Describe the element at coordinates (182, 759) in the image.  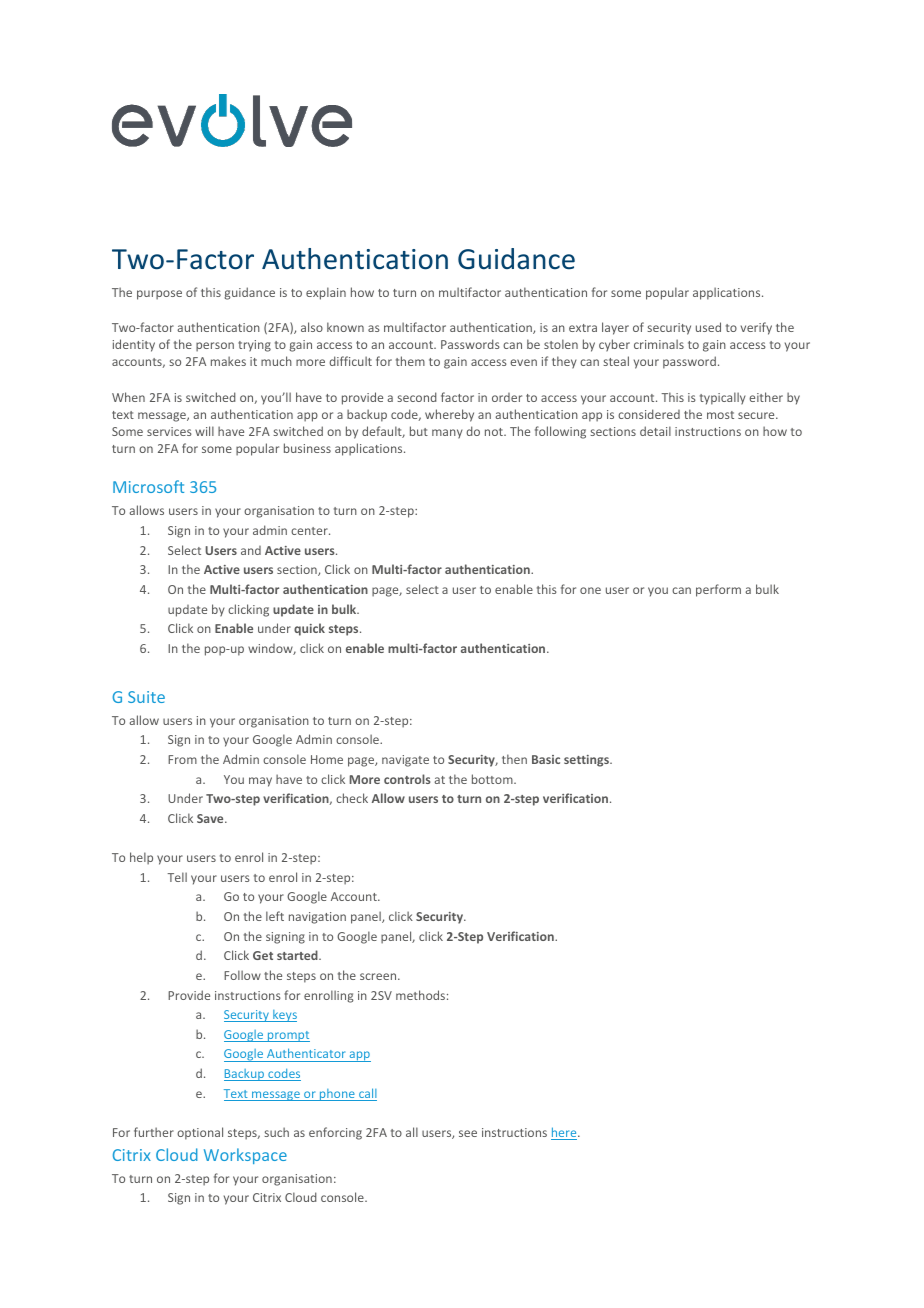
I see `From` at that location.
